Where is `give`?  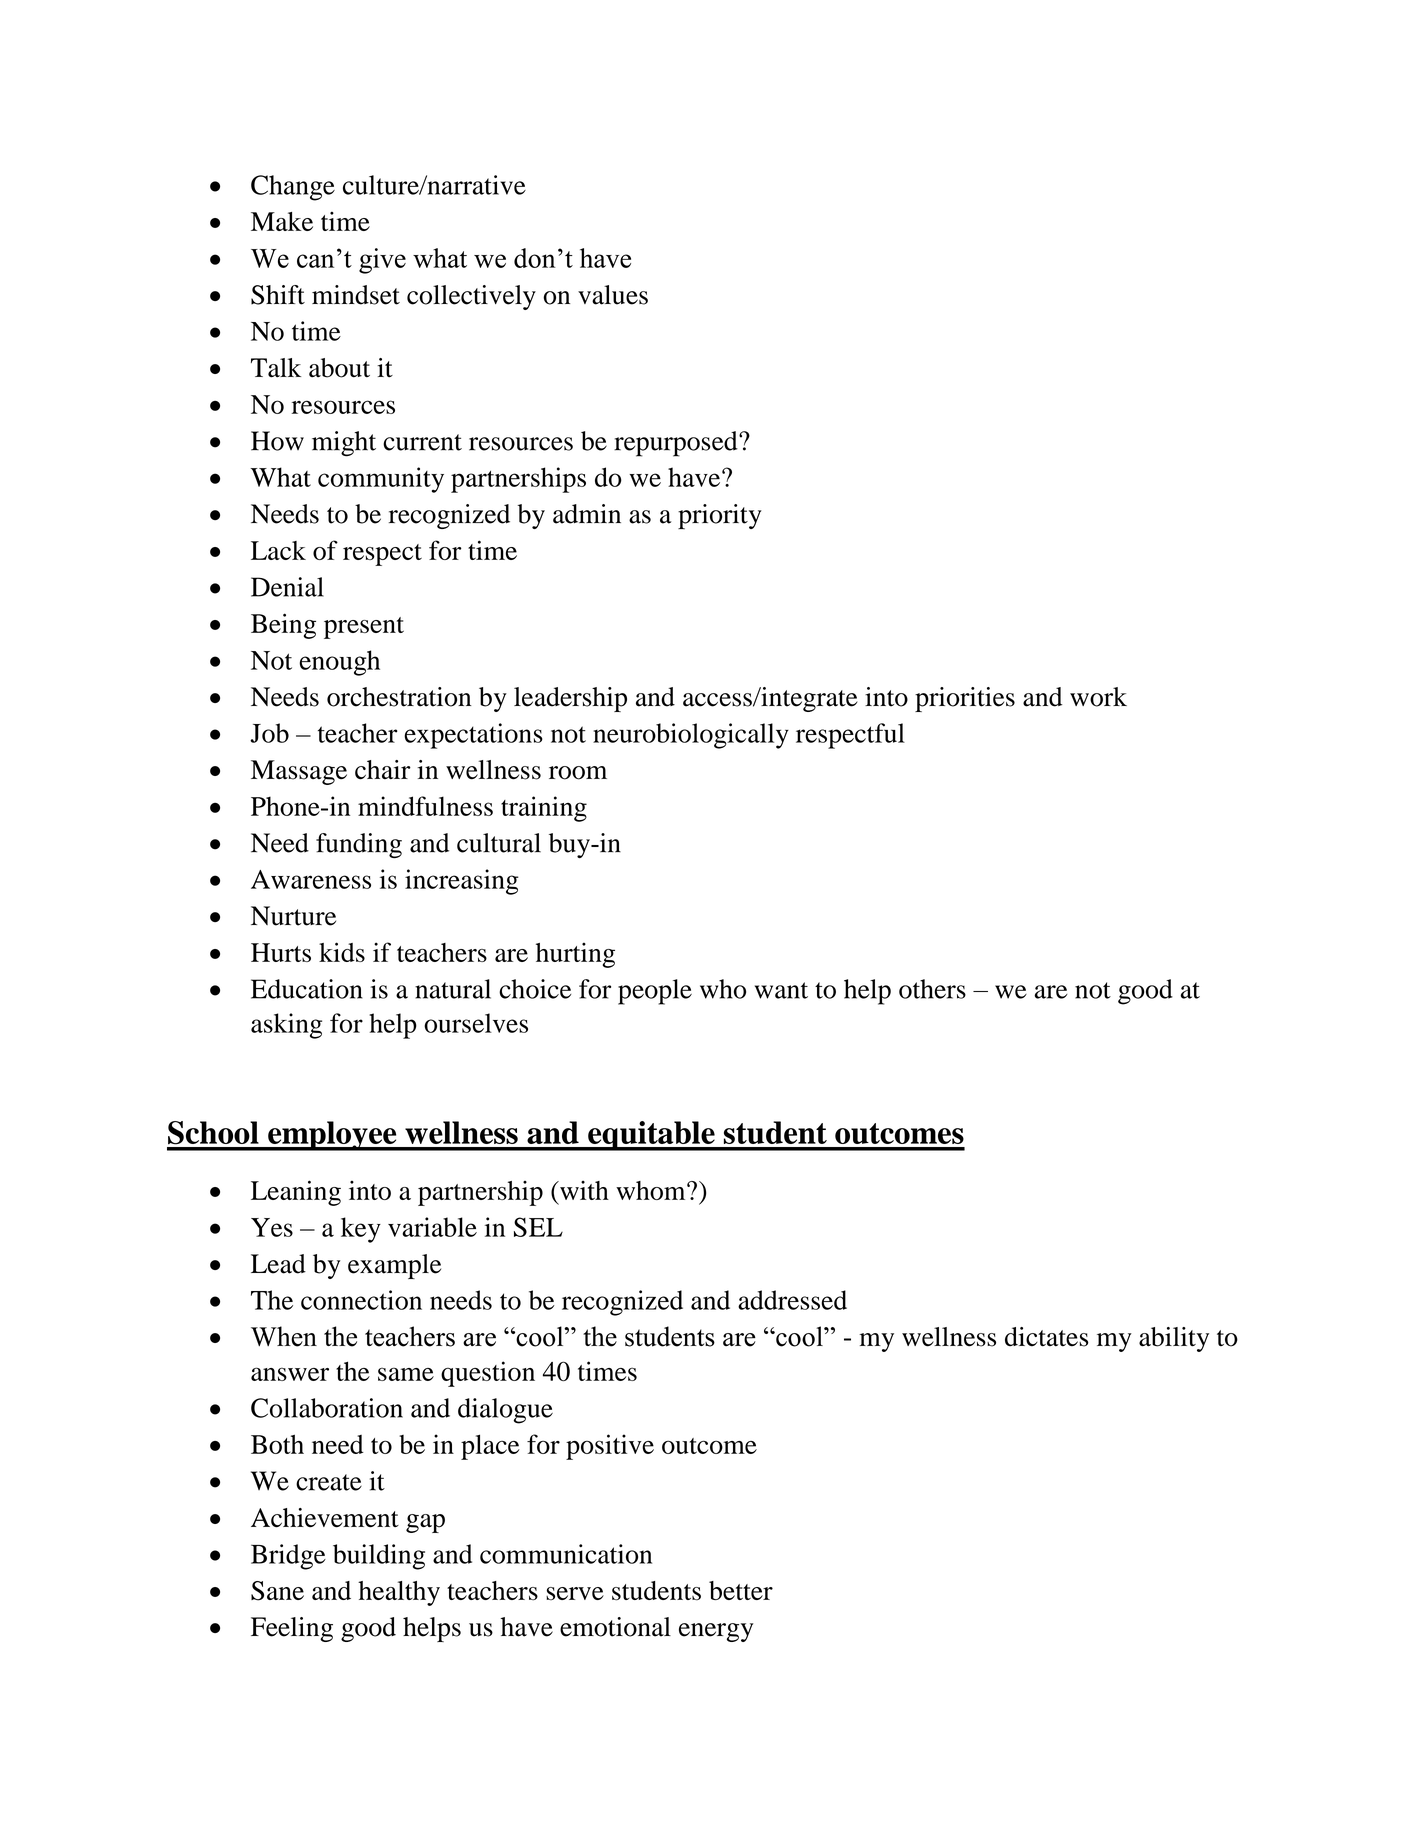 give is located at coordinates (382, 261).
